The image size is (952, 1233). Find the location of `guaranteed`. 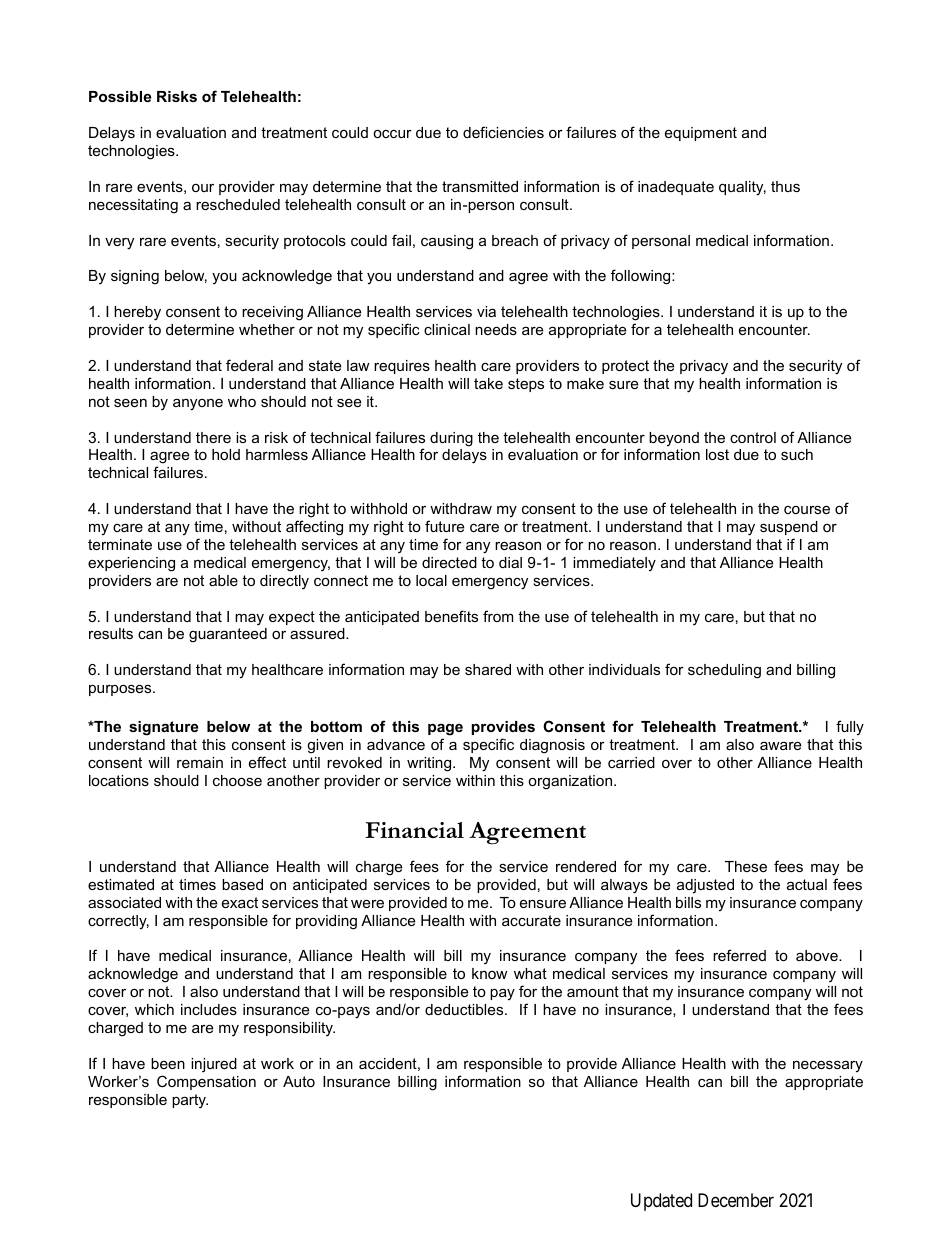

guaranteed is located at coordinates (228, 635).
